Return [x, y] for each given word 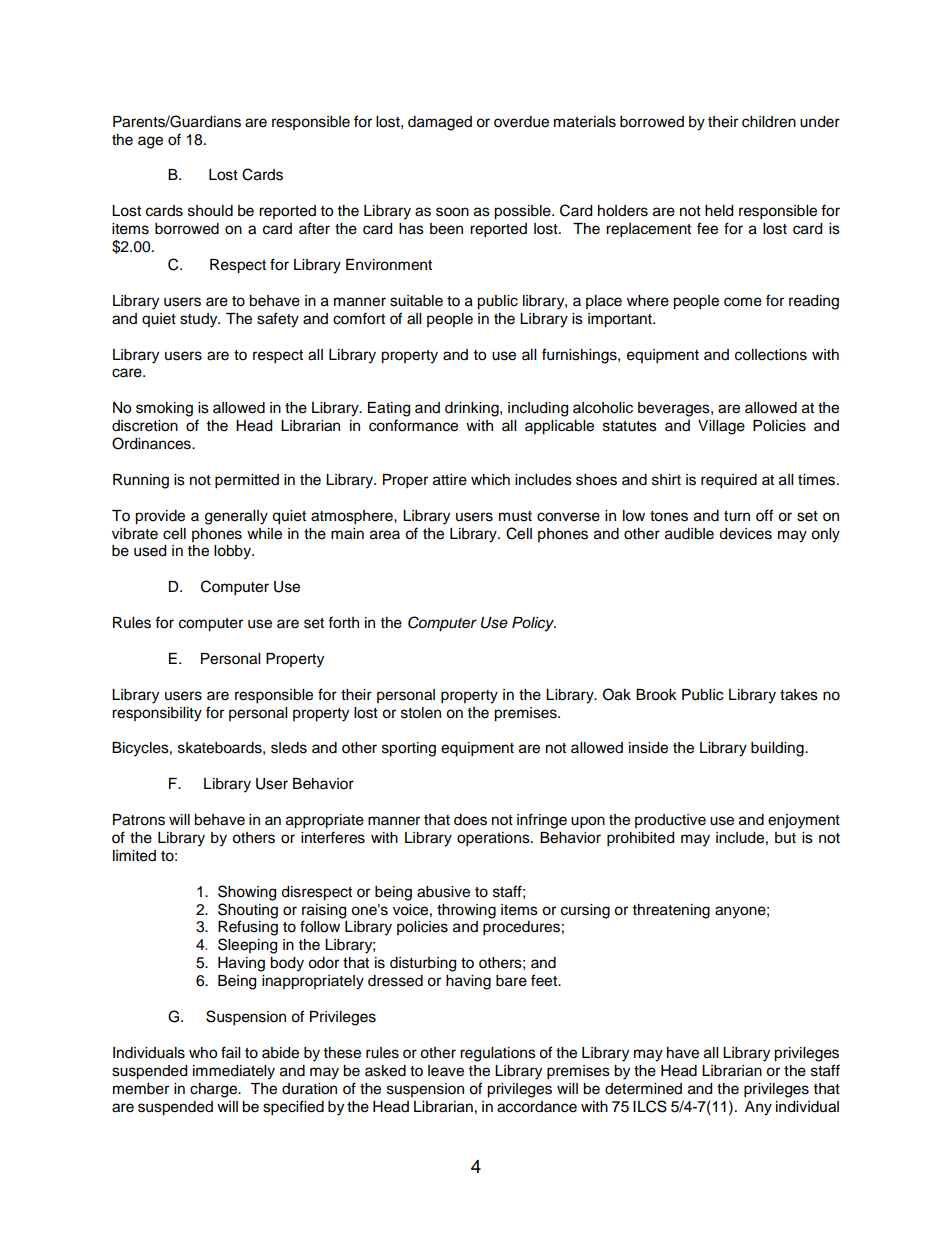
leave [446, 1071]
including [538, 409]
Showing [247, 893]
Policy [534, 624]
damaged [440, 123]
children [769, 122]
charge [215, 1090]
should [210, 211]
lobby [234, 552]
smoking [164, 409]
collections [771, 355]
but [785, 838]
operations [494, 839]
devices [745, 534]
